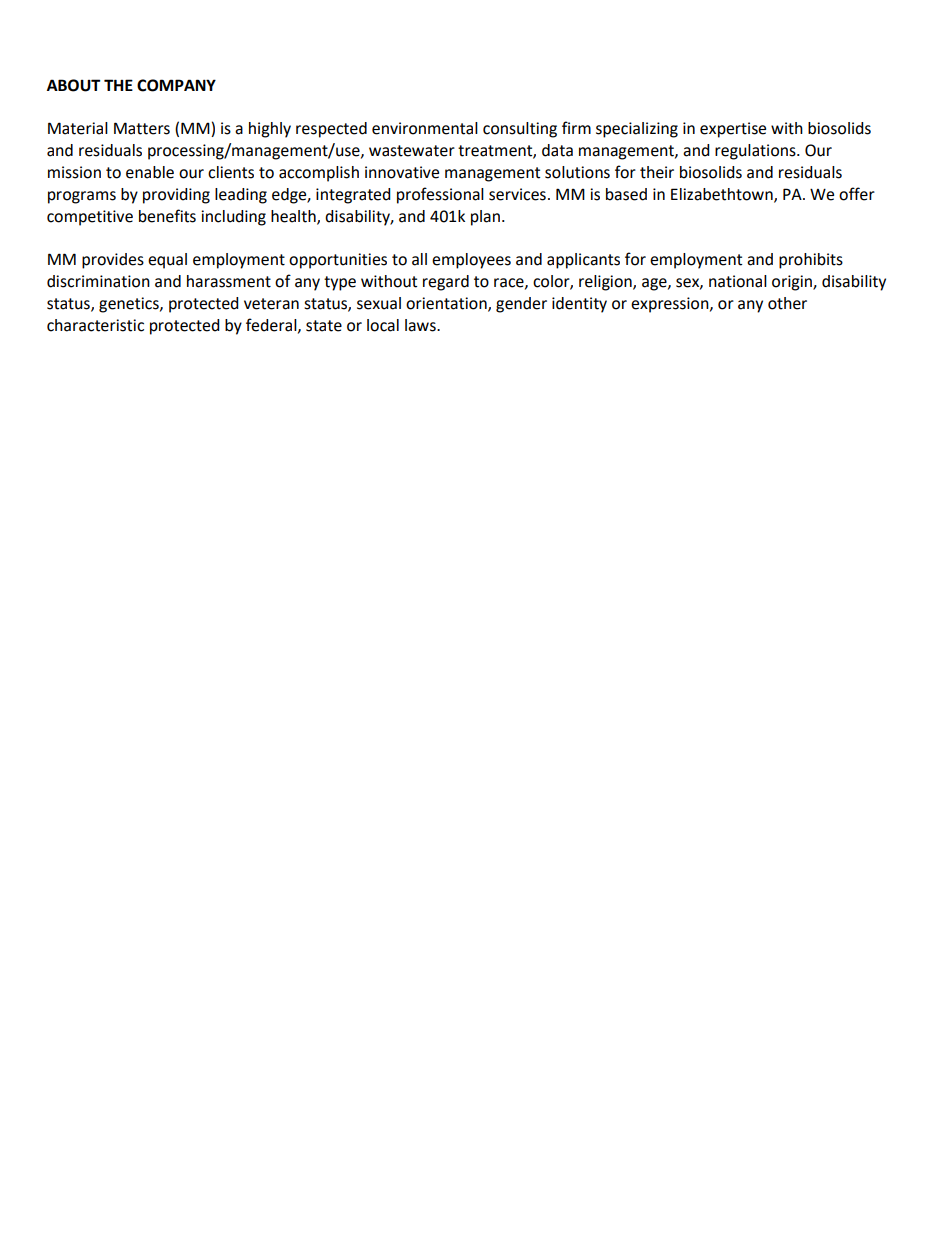 This document has height=1233, width=952. I want to click on laws, so click(421, 325).
